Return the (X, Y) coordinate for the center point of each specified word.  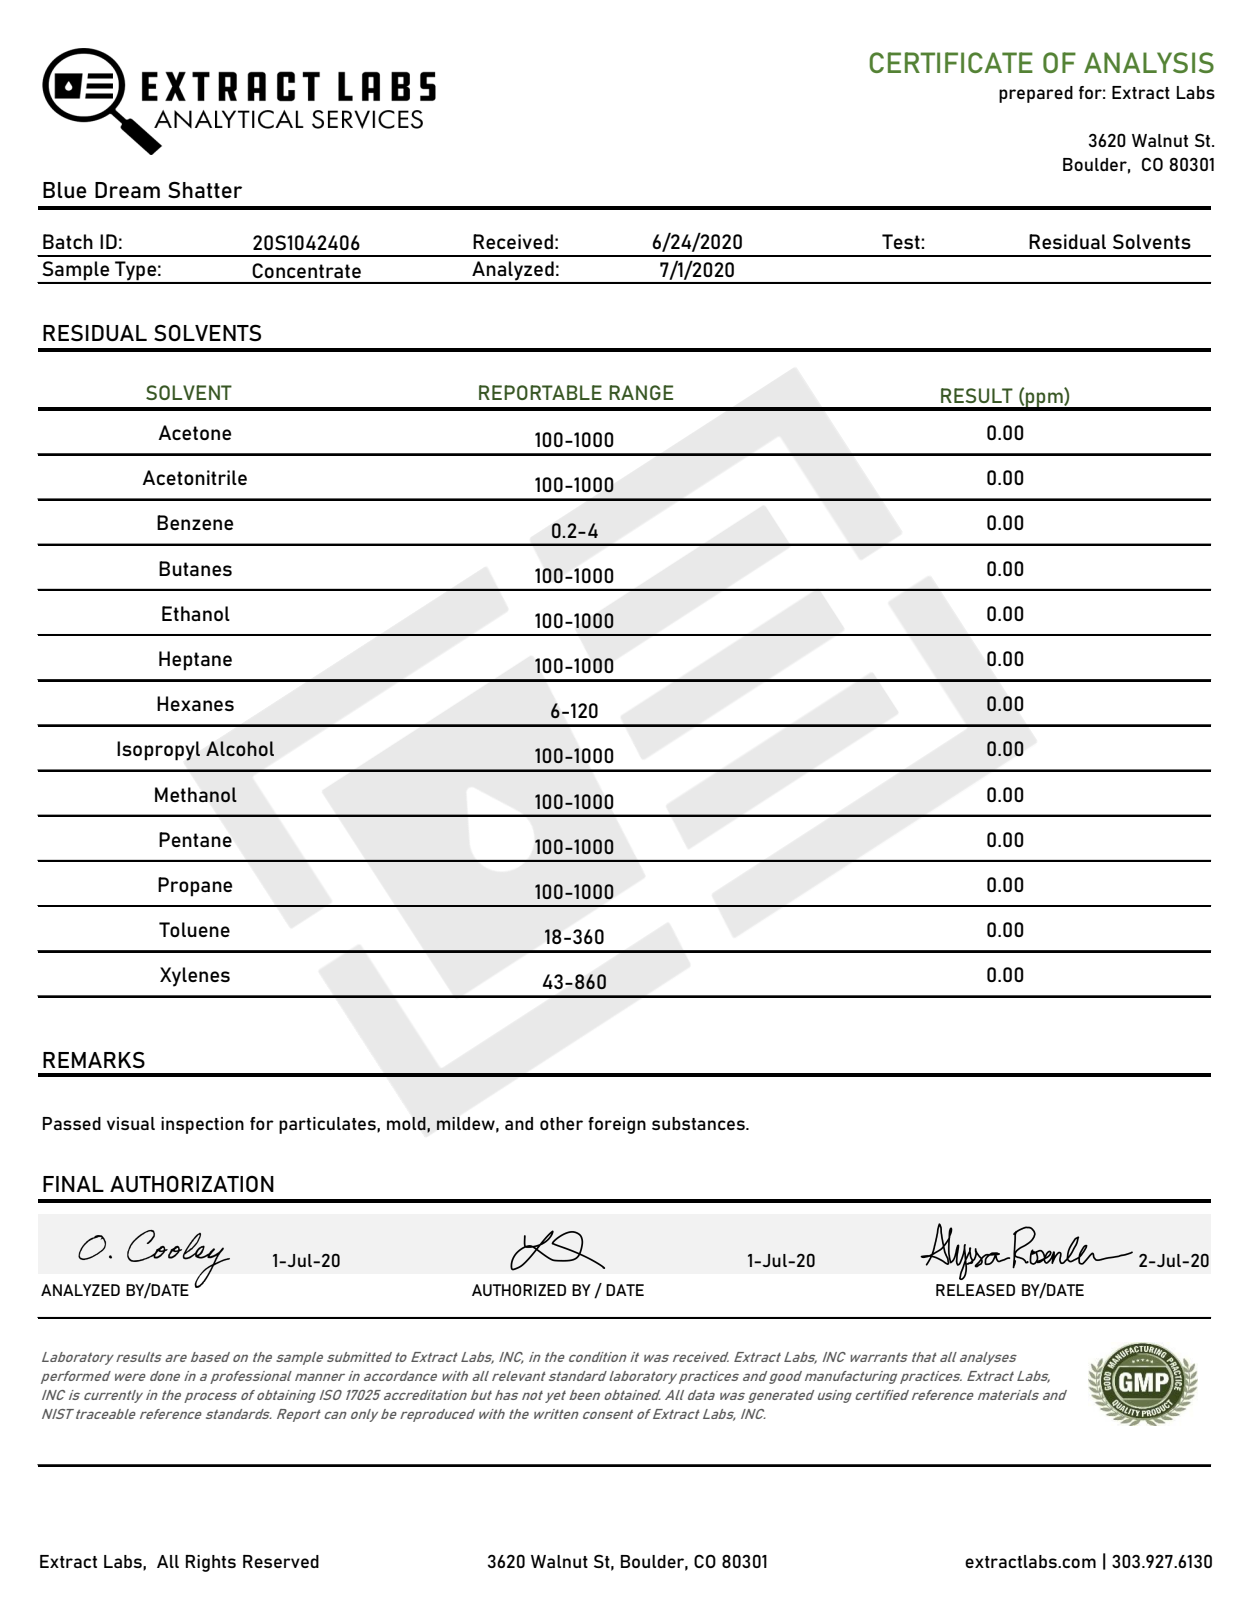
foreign (617, 1125)
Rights (211, 1563)
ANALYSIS (1149, 62)
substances (699, 1123)
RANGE (641, 392)
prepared (1036, 94)
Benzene (195, 522)
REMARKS (94, 1059)
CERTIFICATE (951, 62)
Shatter (205, 189)
